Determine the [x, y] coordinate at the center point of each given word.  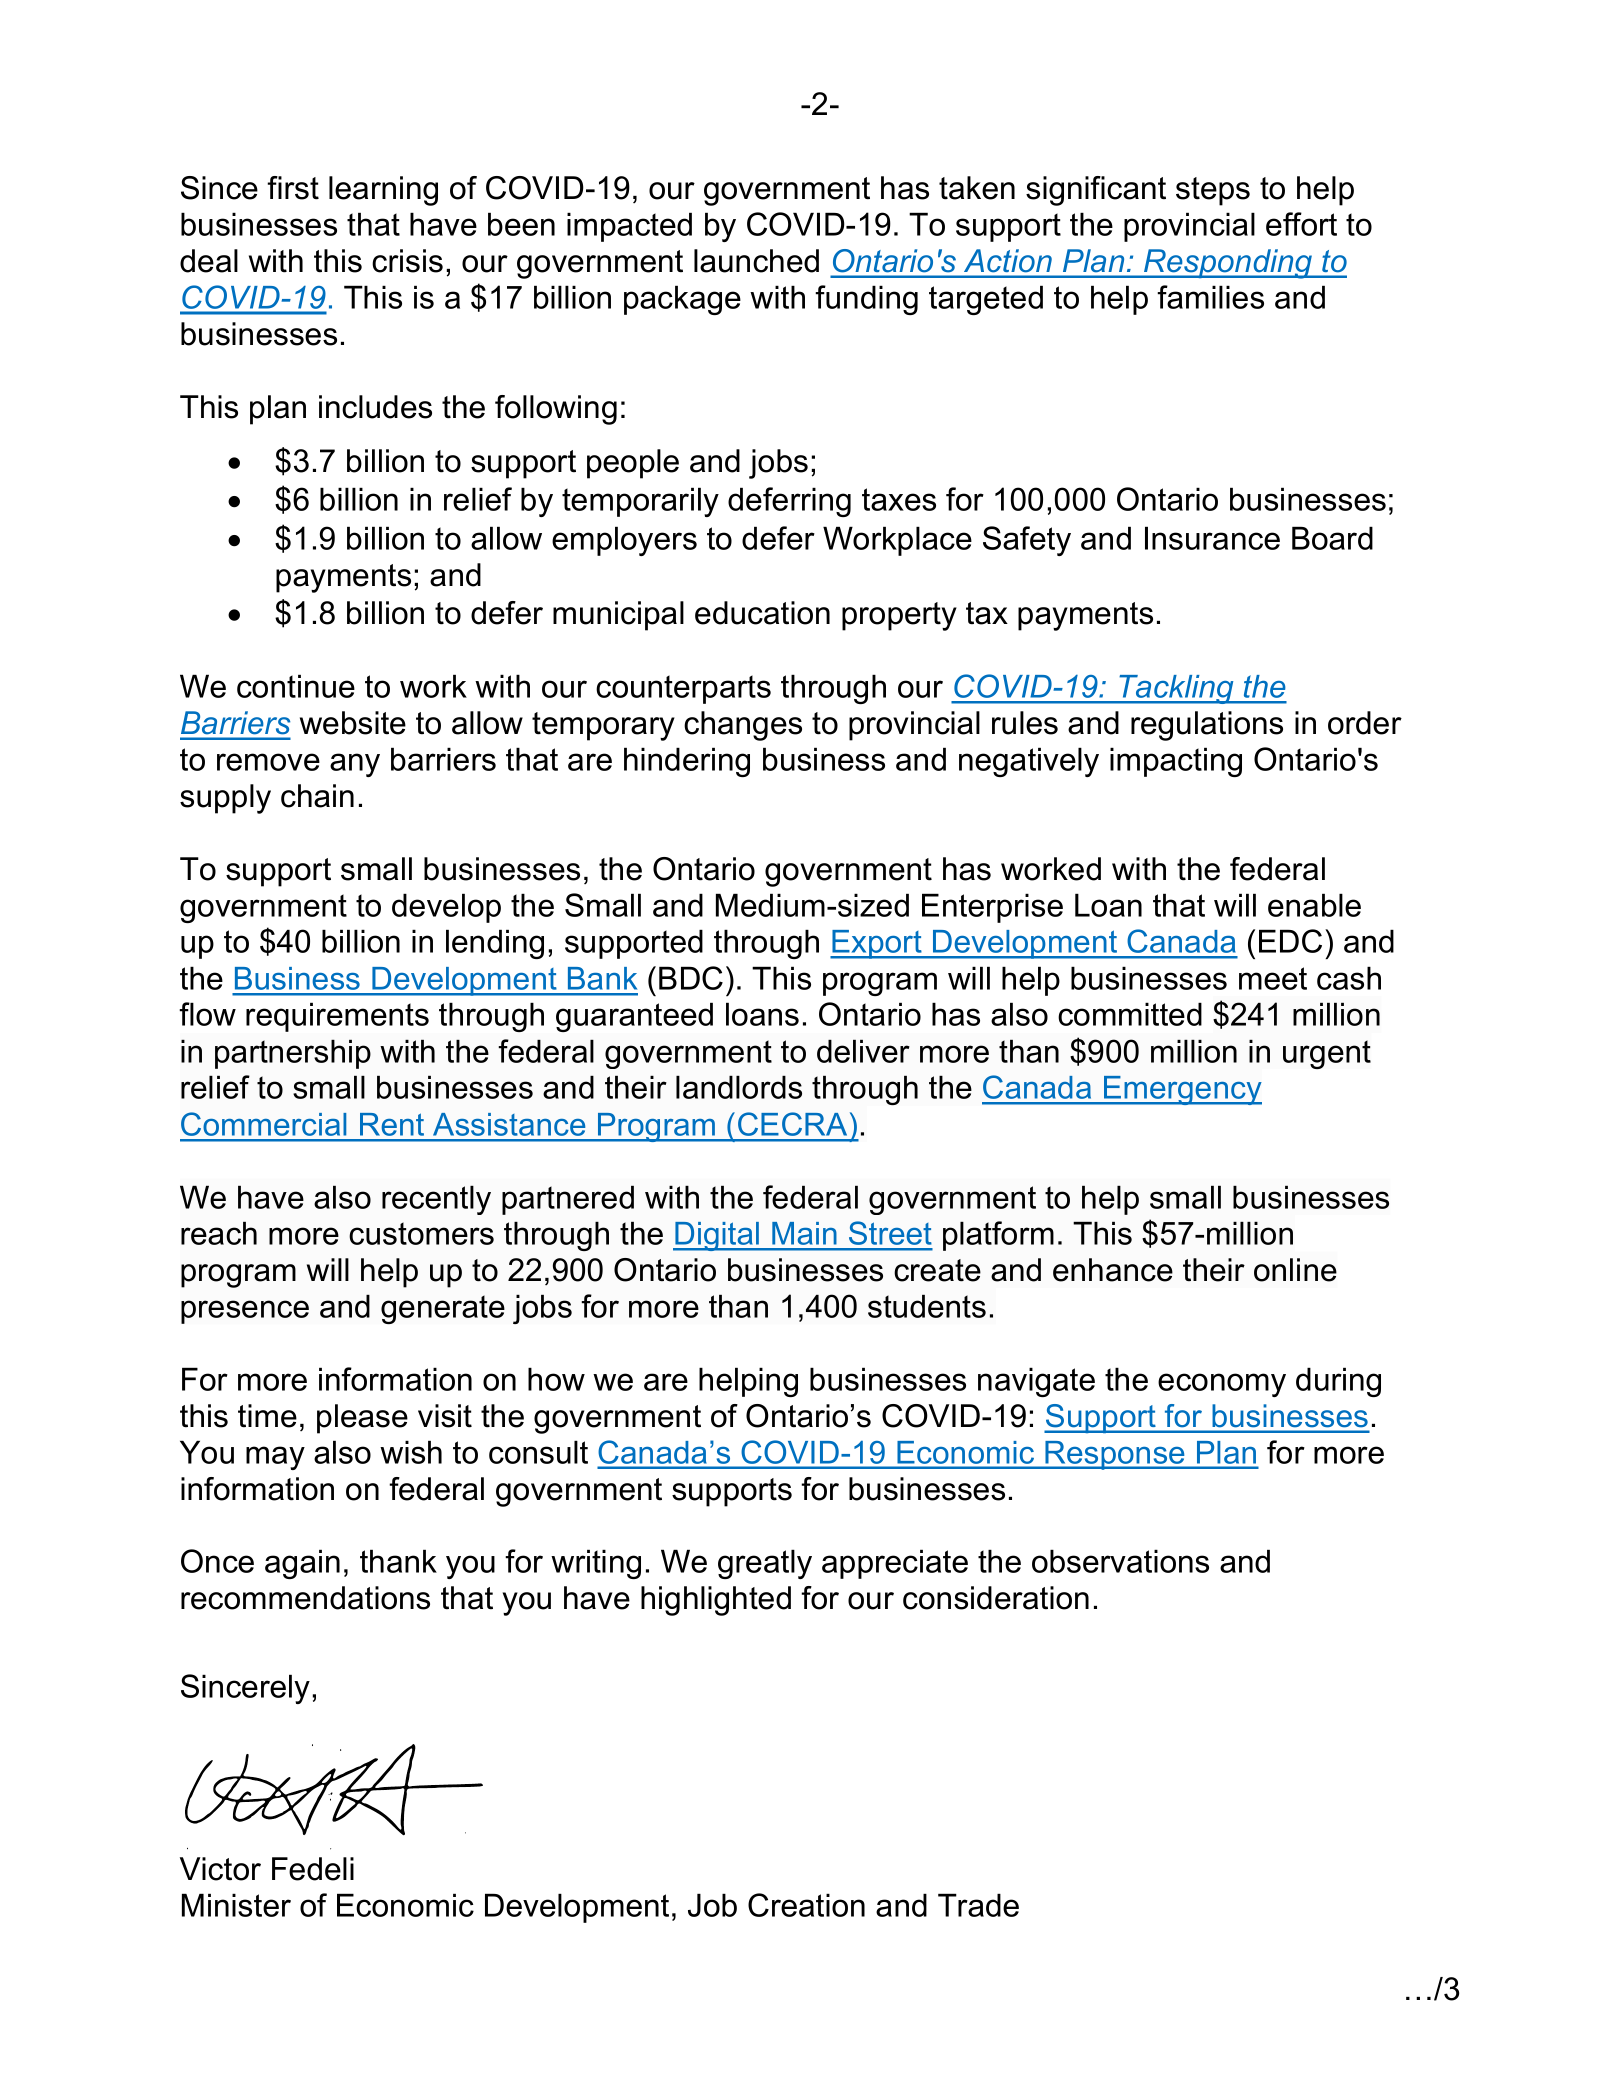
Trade [978, 1905]
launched [756, 261]
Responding [1228, 264]
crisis [407, 261]
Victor [220, 1869]
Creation [806, 1905]
